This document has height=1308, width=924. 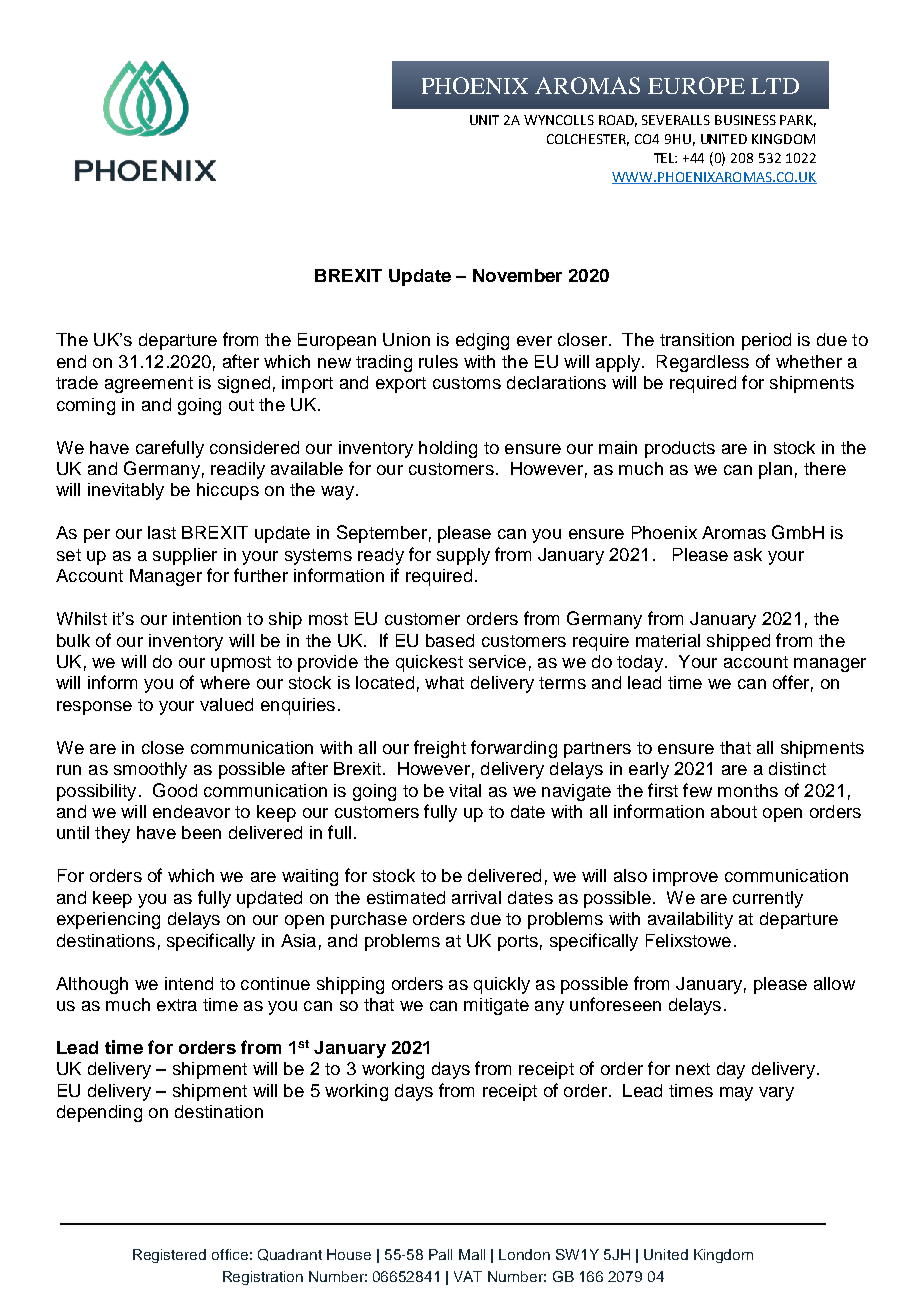 I want to click on COLCHESTER, so click(x=588, y=140).
